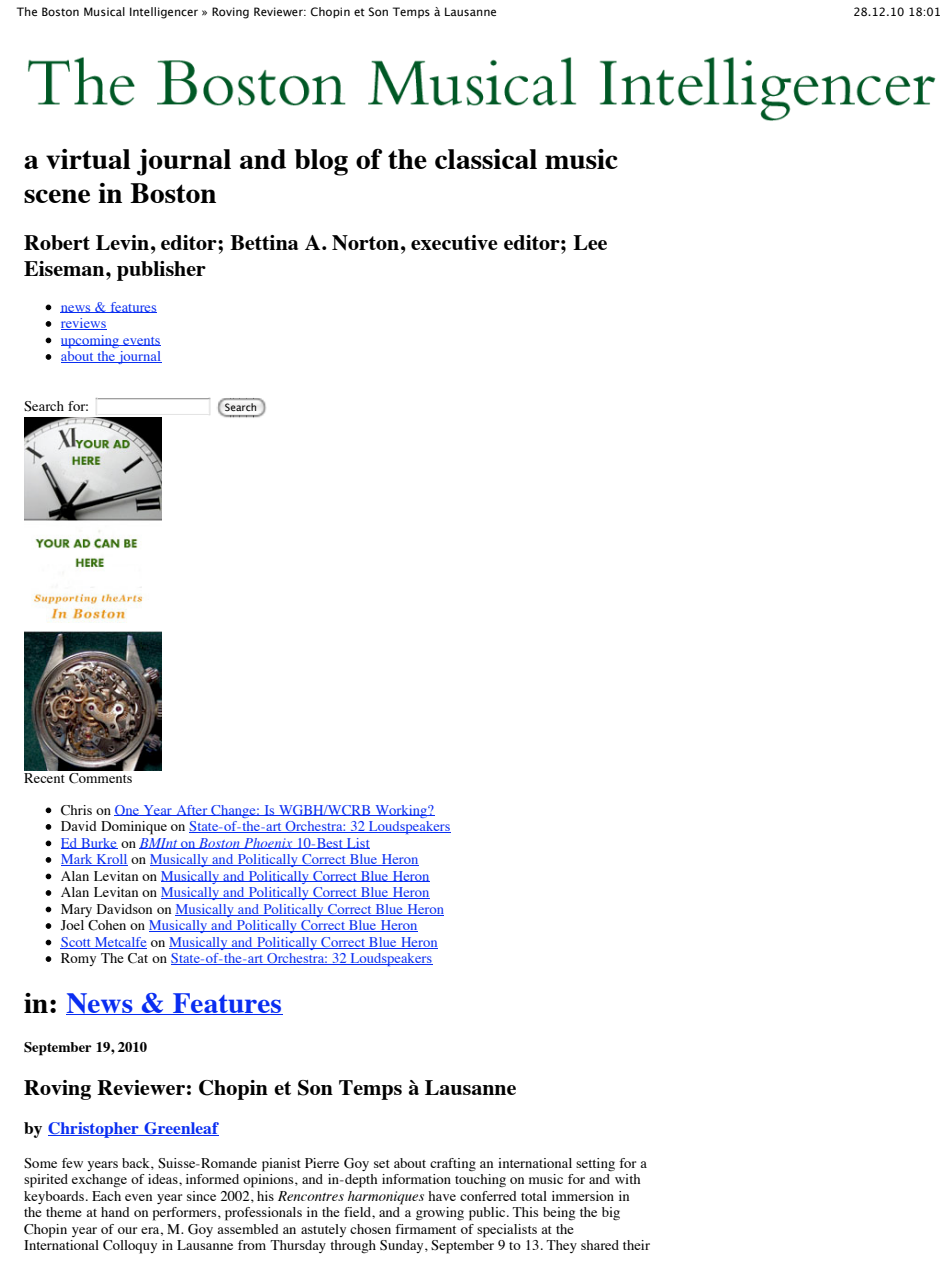 Image resolution: width=952 pixels, height=1285 pixels. What do you see at coordinates (91, 341) in the image?
I see `upcoming` at bounding box center [91, 341].
